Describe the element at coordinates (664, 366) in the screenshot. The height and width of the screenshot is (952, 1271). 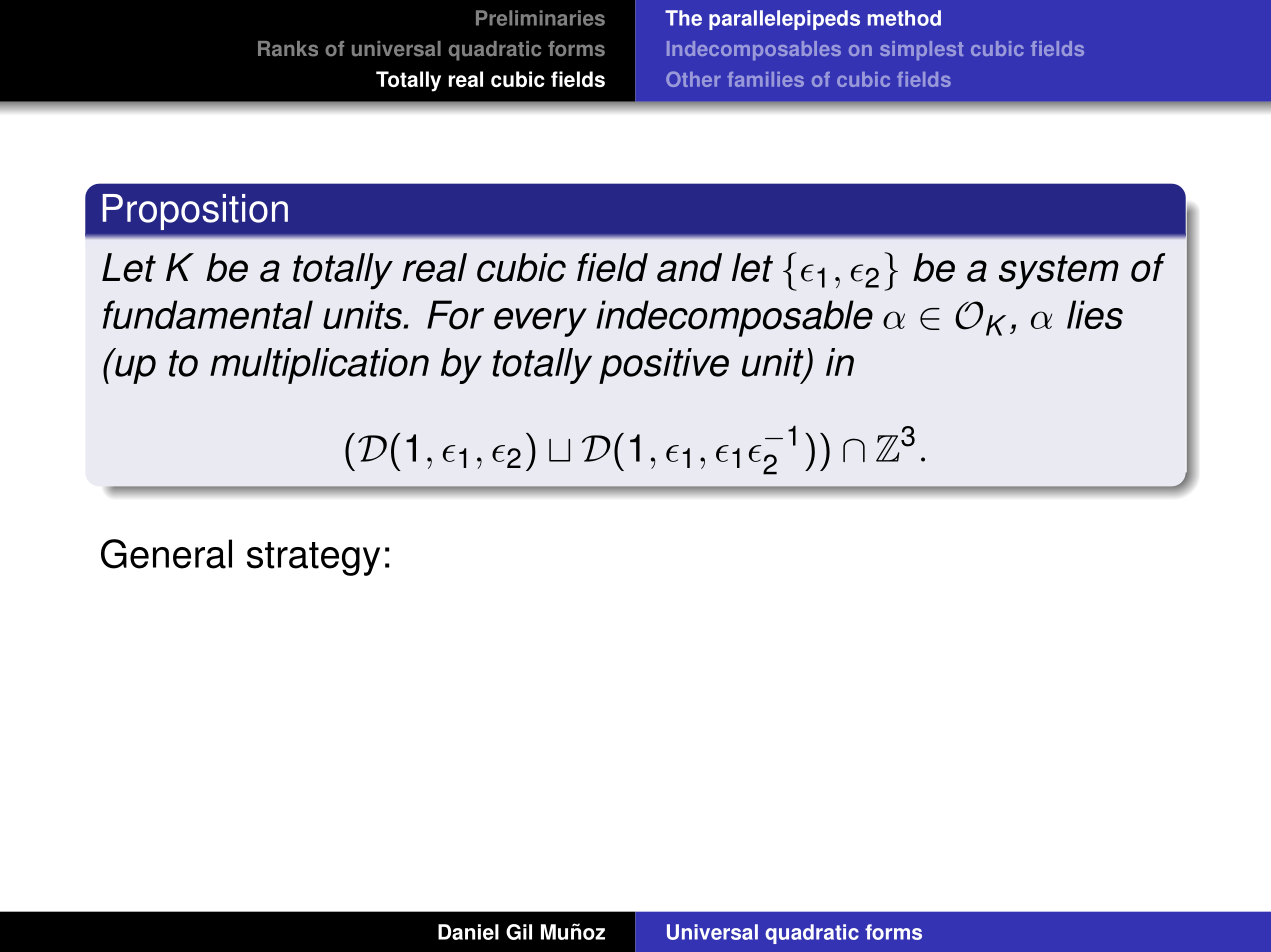
I see `positive` at that location.
